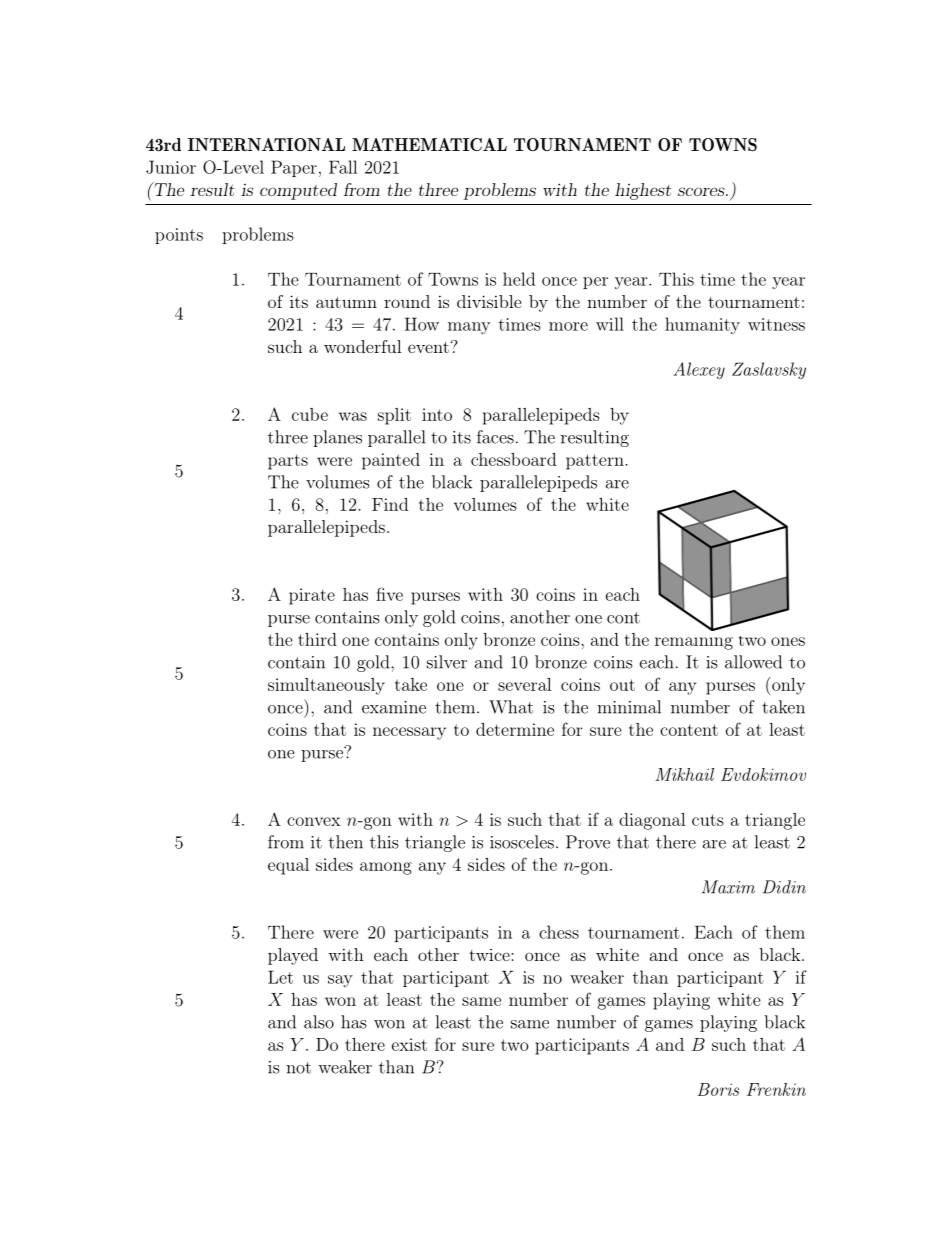 The image size is (952, 1233). Describe the element at coordinates (718, 1089) in the screenshot. I see `Boris` at that location.
